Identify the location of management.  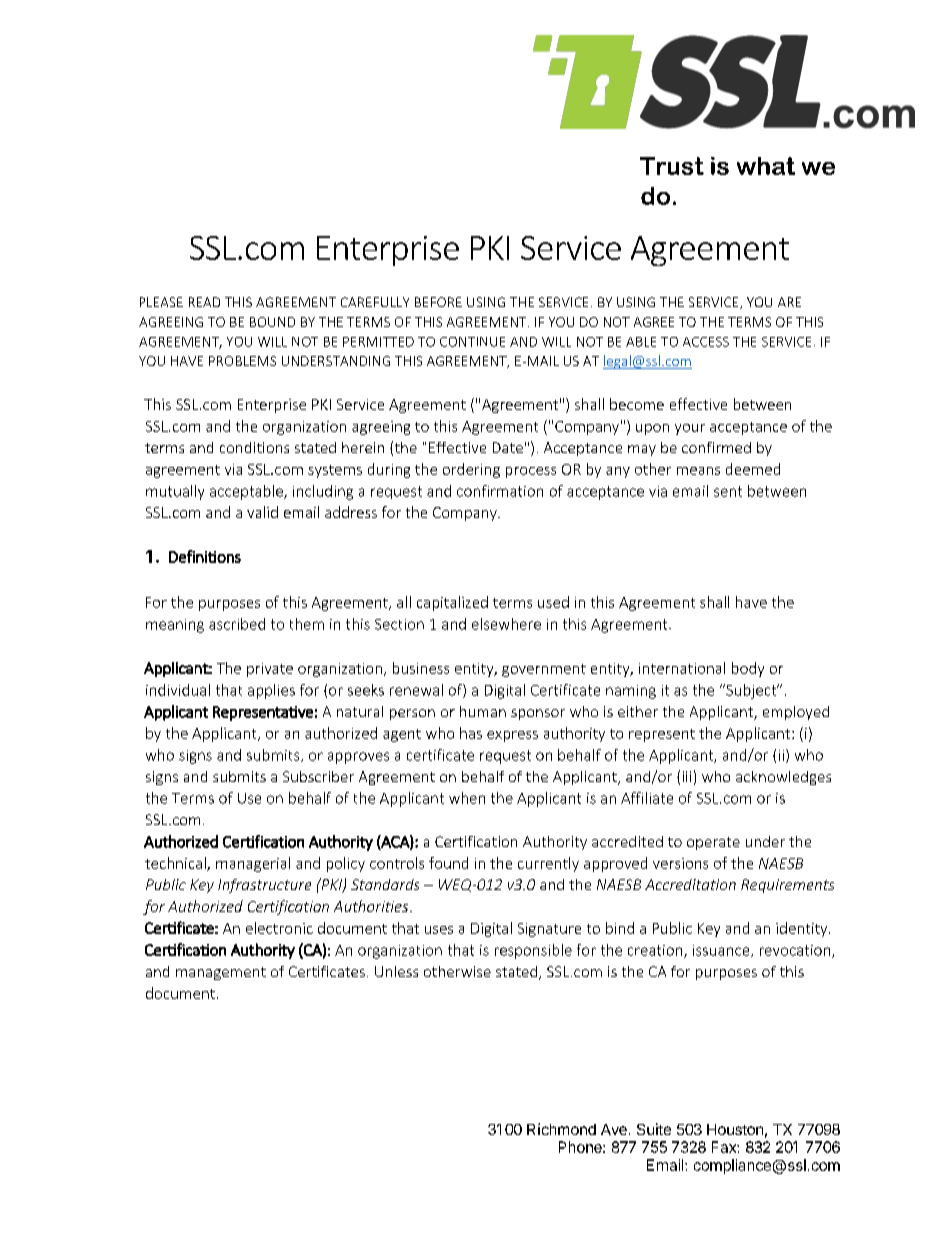
(221, 973).
